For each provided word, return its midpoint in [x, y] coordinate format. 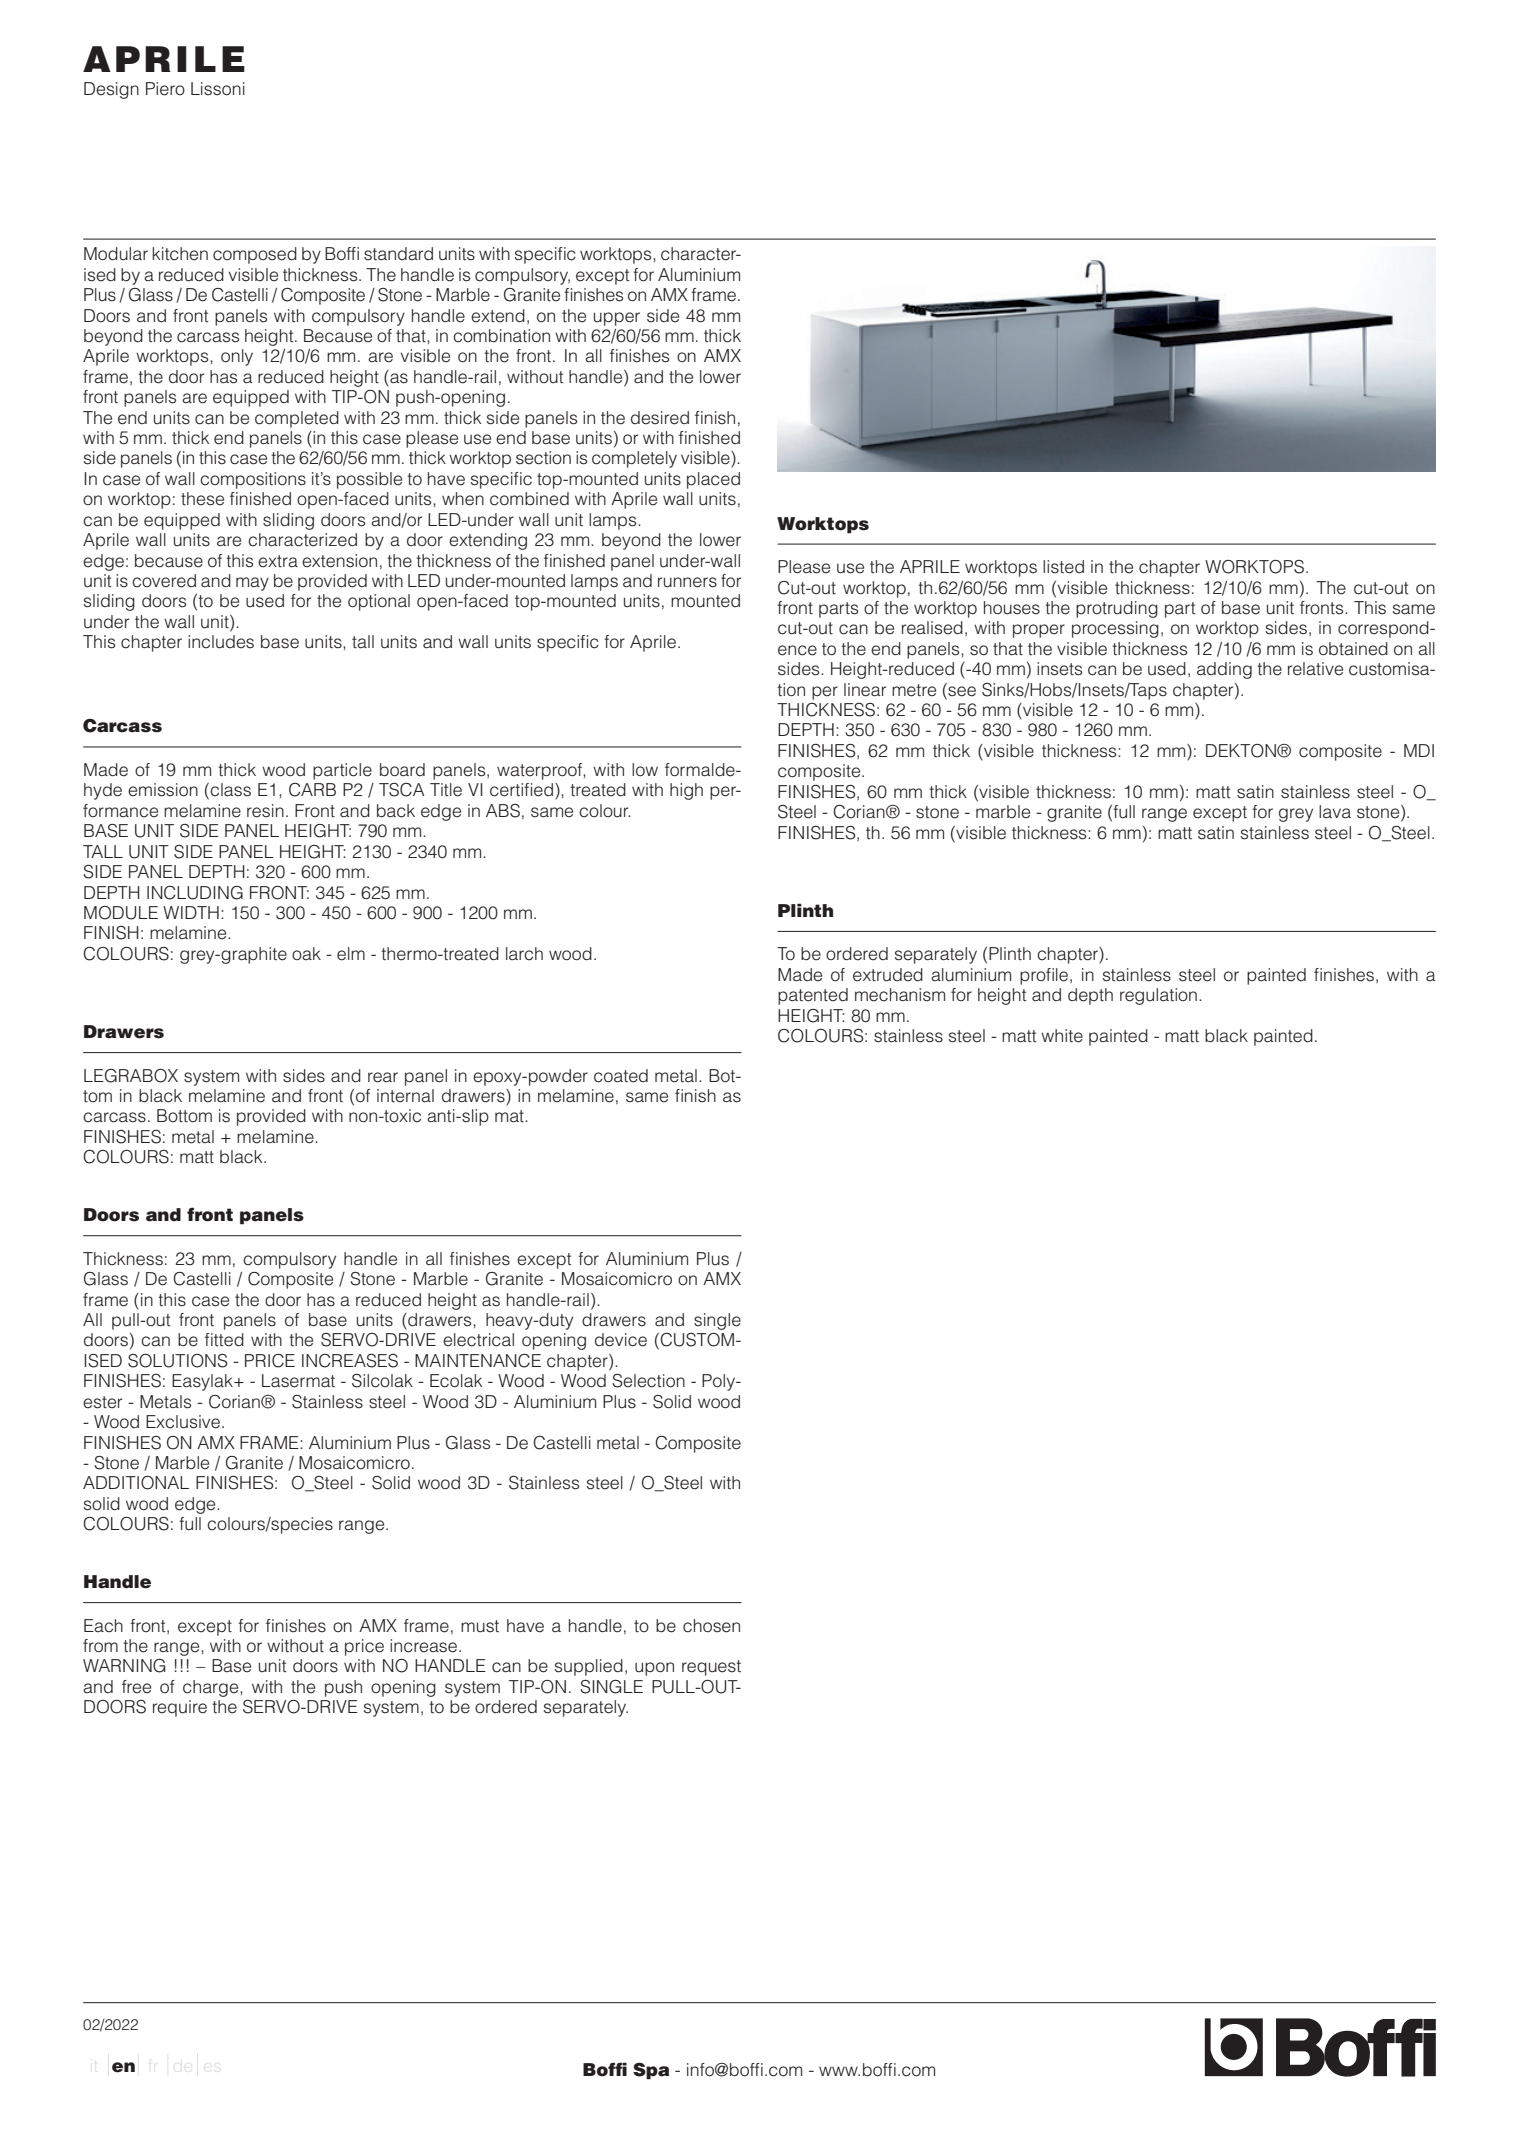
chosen [711, 1626]
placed [713, 480]
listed [1063, 567]
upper [617, 319]
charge [212, 1688]
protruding [1117, 609]
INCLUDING [195, 893]
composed [255, 255]
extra [278, 561]
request [711, 1668]
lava [1335, 811]
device [621, 1340]
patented [813, 996]
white [1062, 1036]
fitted [224, 1340]
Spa [651, 2071]
